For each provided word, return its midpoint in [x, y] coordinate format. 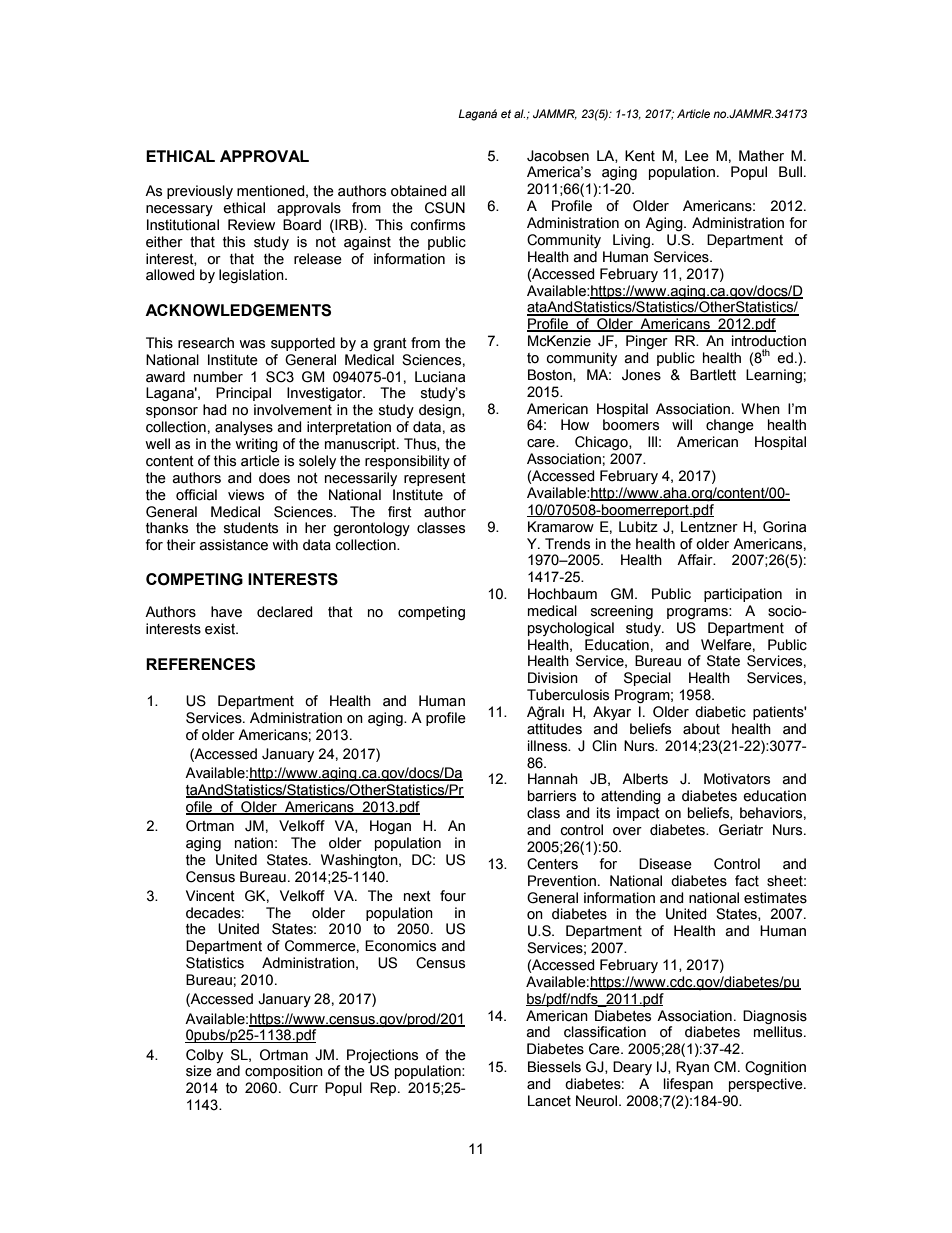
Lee [697, 156]
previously [200, 192]
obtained [419, 191]
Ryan [692, 1068]
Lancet [549, 1101]
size [199, 1071]
